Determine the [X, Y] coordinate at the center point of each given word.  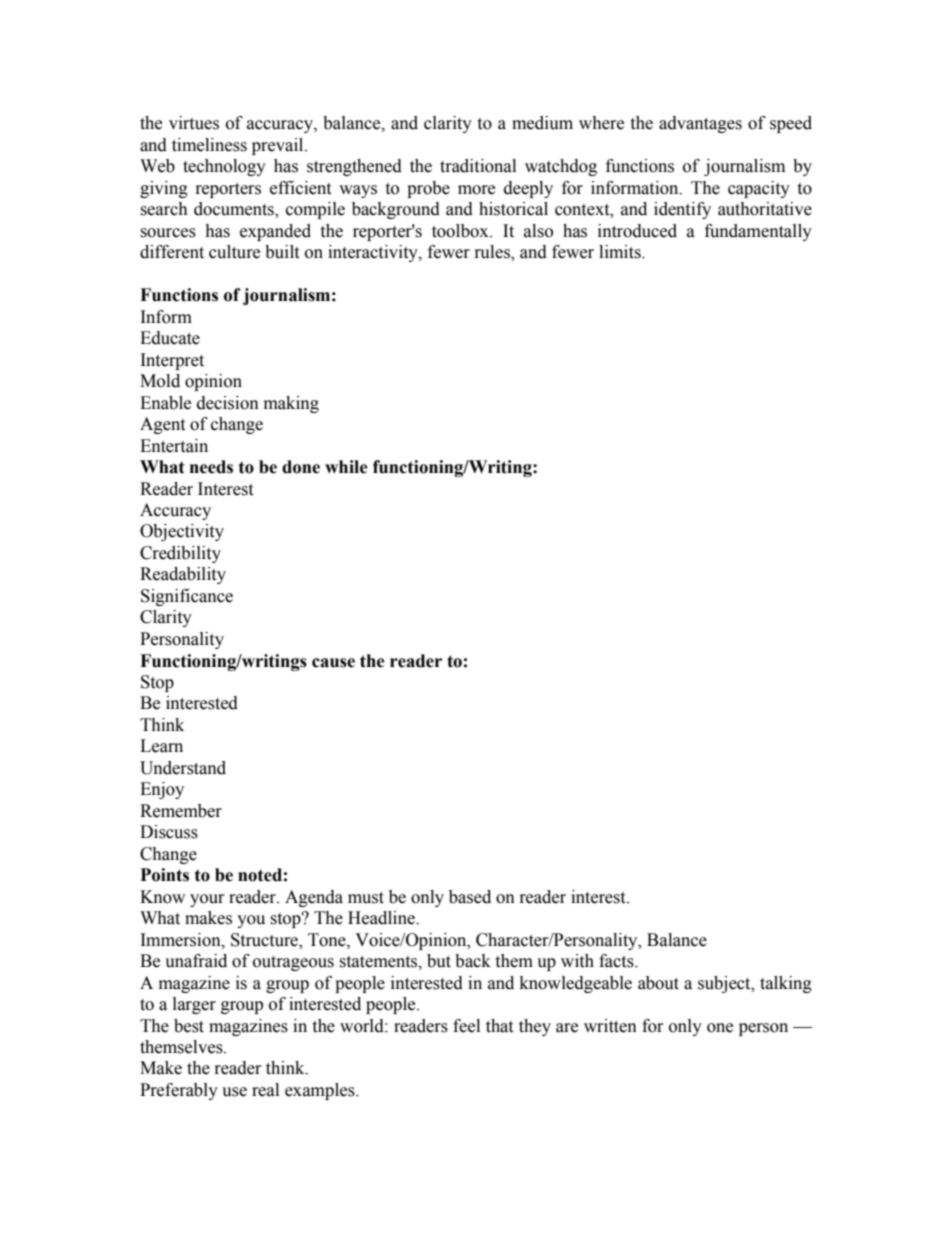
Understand [183, 768]
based [470, 897]
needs [211, 467]
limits [621, 252]
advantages [700, 124]
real [265, 1090]
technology [224, 167]
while [346, 467]
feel [466, 1026]
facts [617, 961]
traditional [478, 166]
